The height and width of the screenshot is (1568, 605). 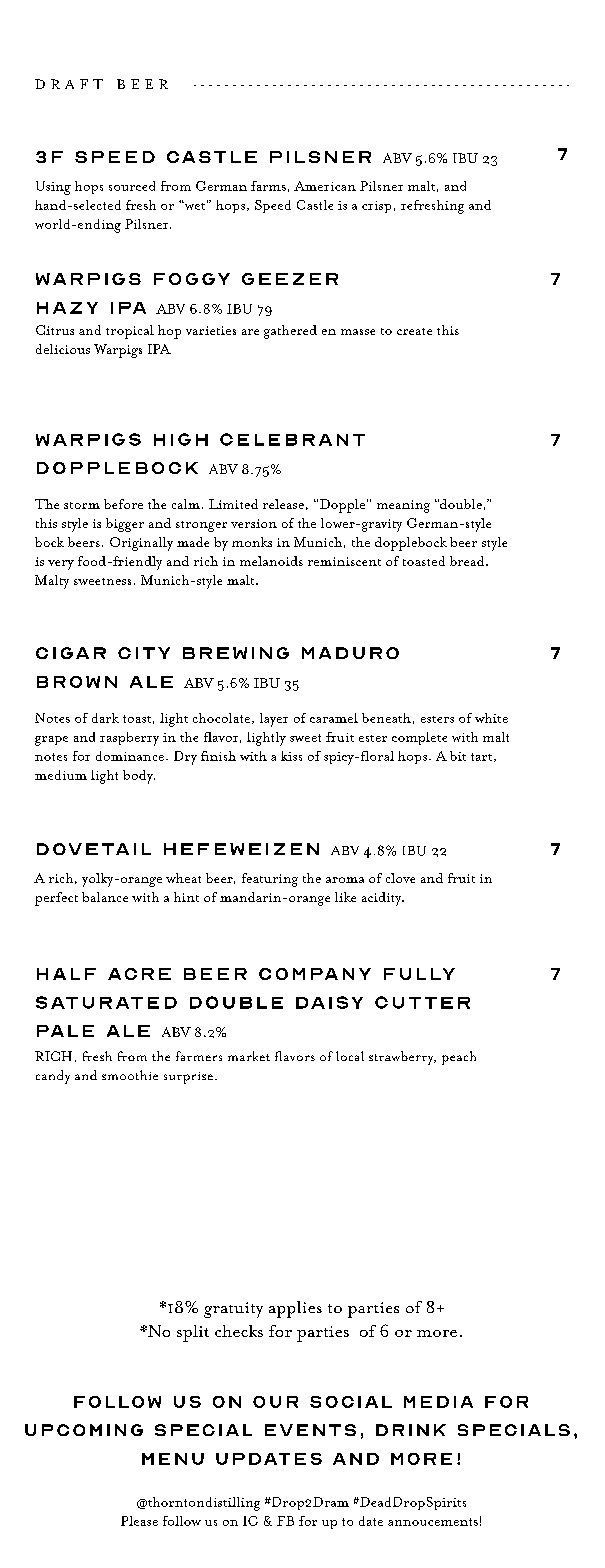 I want to click on bigger, so click(x=125, y=525).
